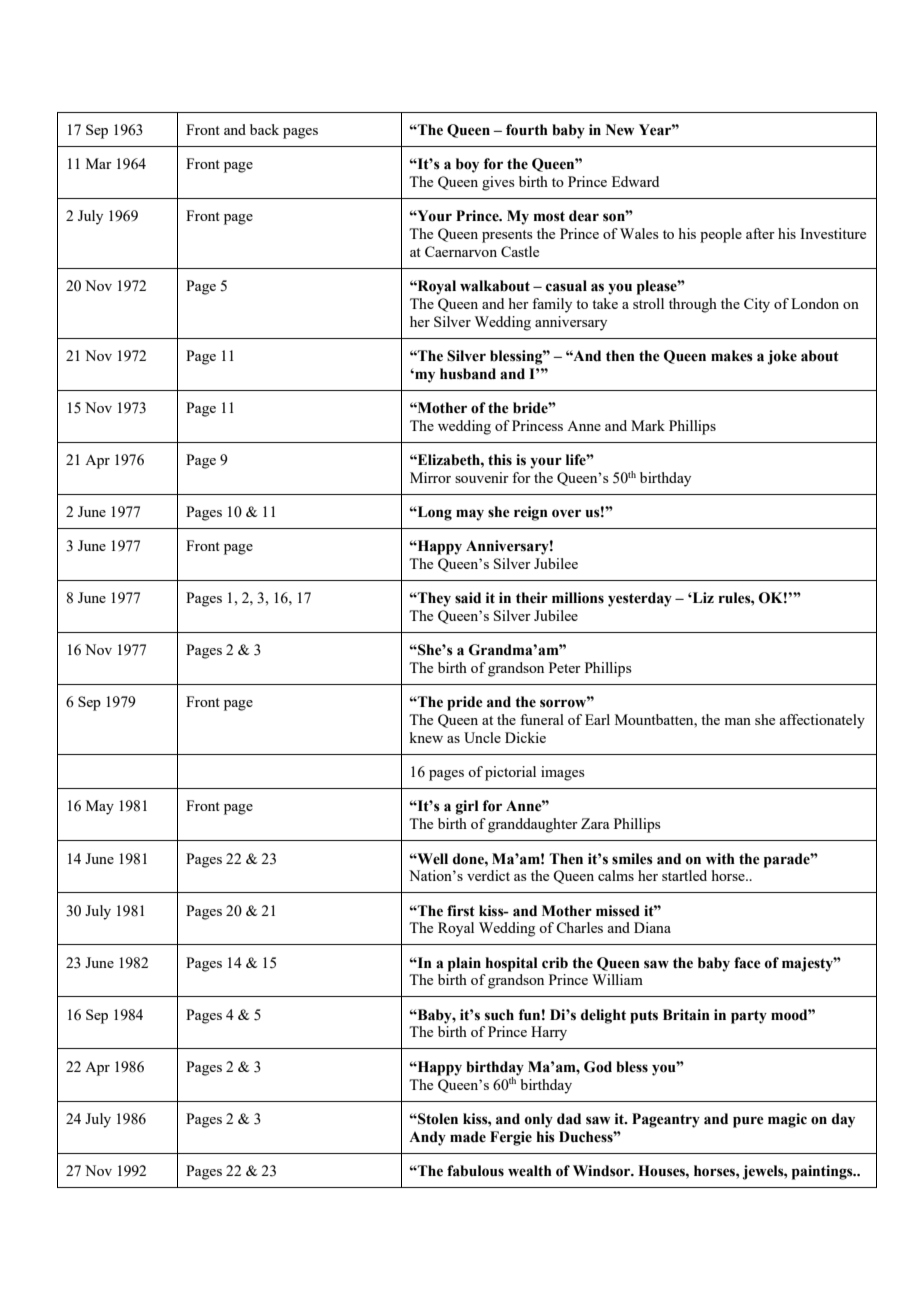  Describe the element at coordinates (264, 129) in the page. I see `back` at that location.
